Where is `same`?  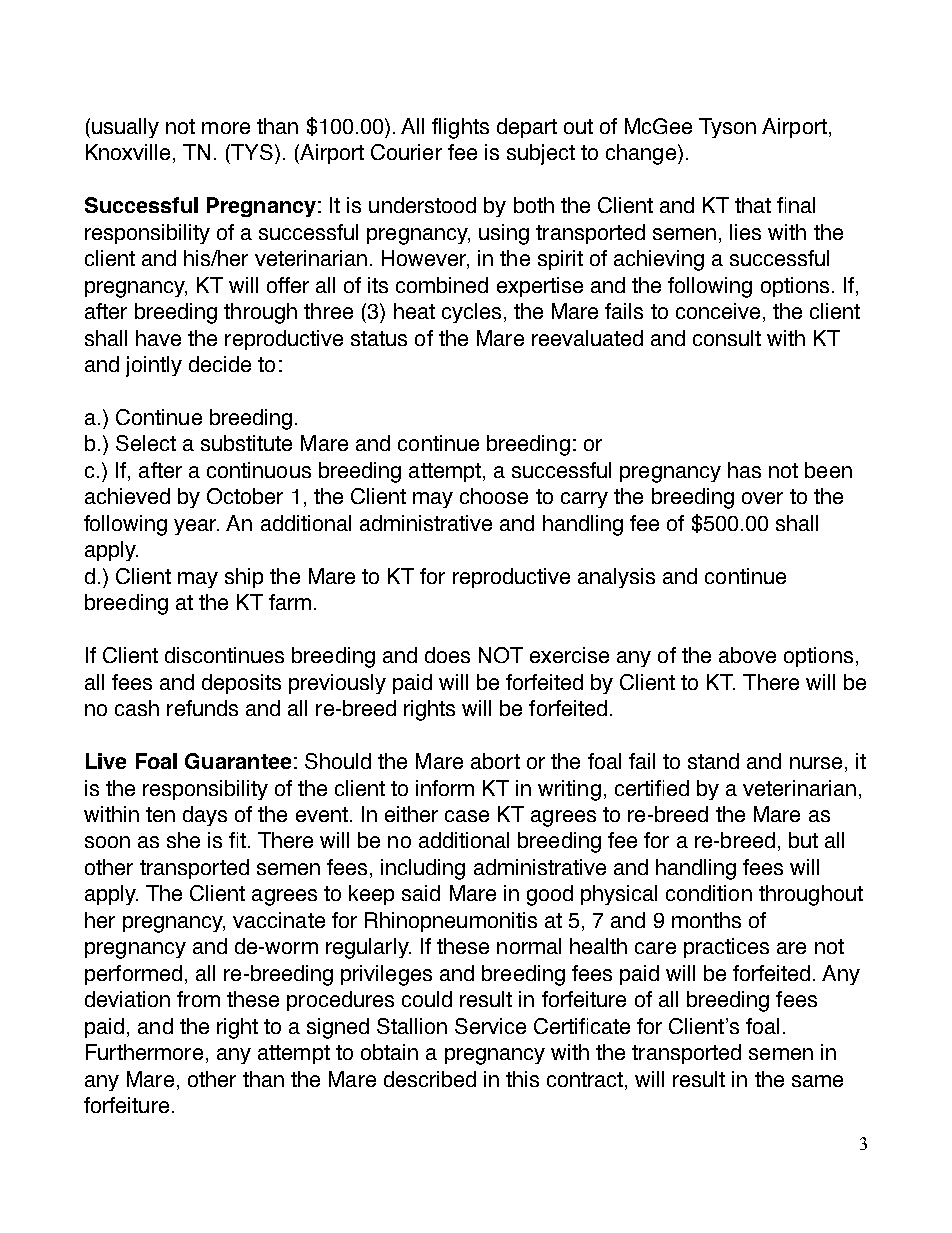
same is located at coordinates (817, 1081).
